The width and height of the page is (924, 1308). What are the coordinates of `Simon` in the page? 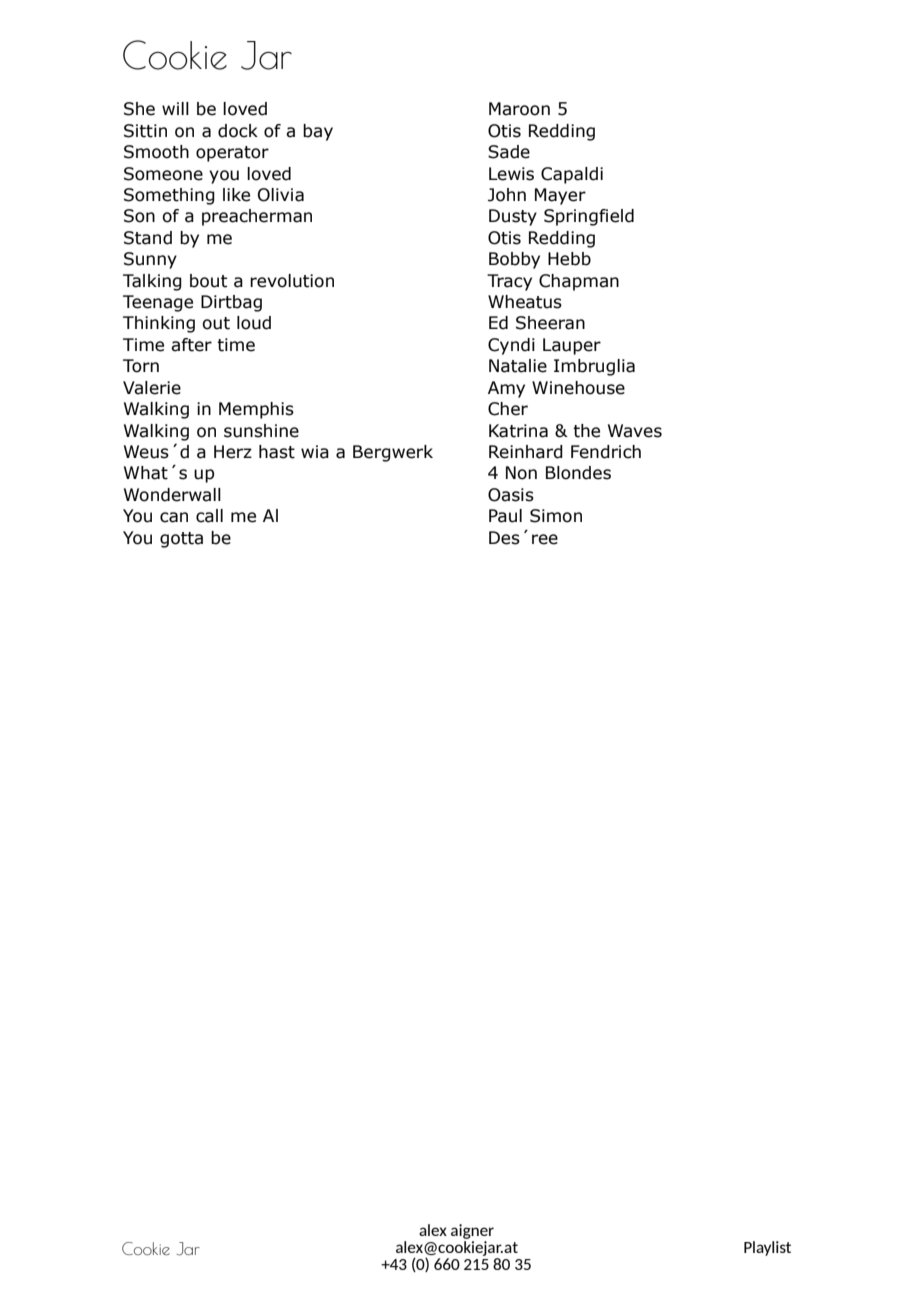 It's located at (556, 516).
